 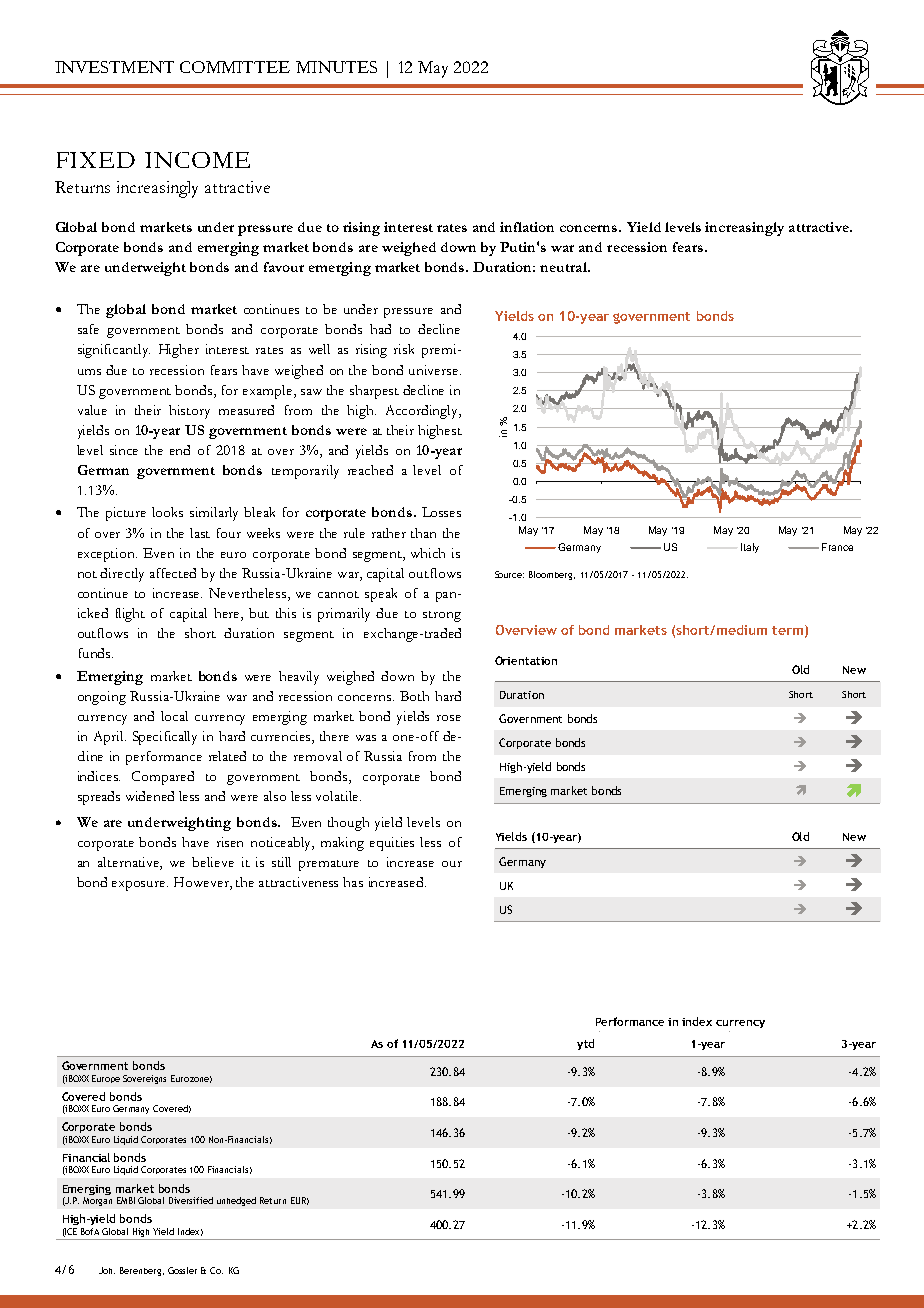 What do you see at coordinates (585, 1044) in the screenshot?
I see `ytd` at bounding box center [585, 1044].
